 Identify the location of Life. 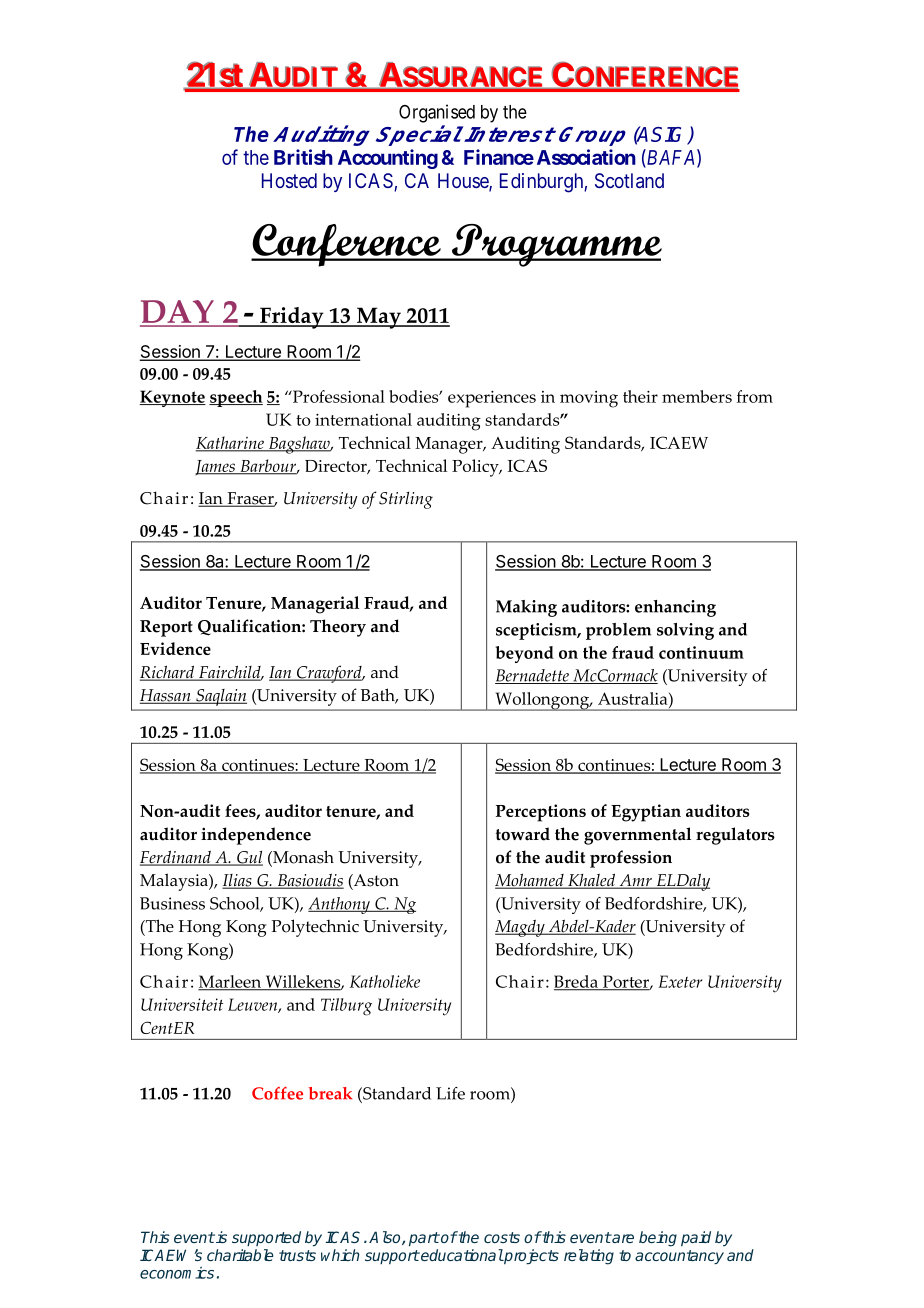
(450, 1093).
